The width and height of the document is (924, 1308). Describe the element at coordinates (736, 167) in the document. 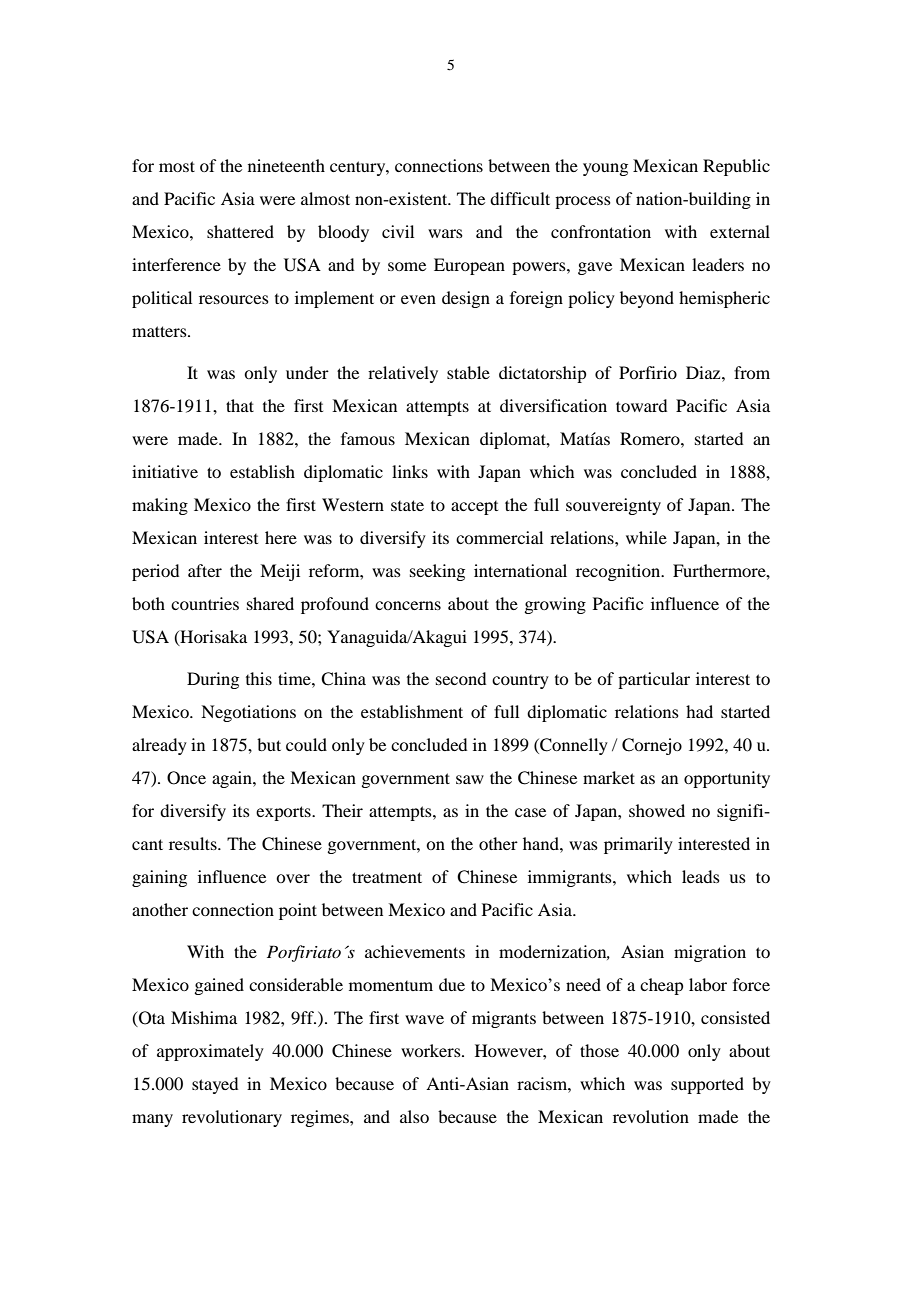

I see `Republic` at that location.
